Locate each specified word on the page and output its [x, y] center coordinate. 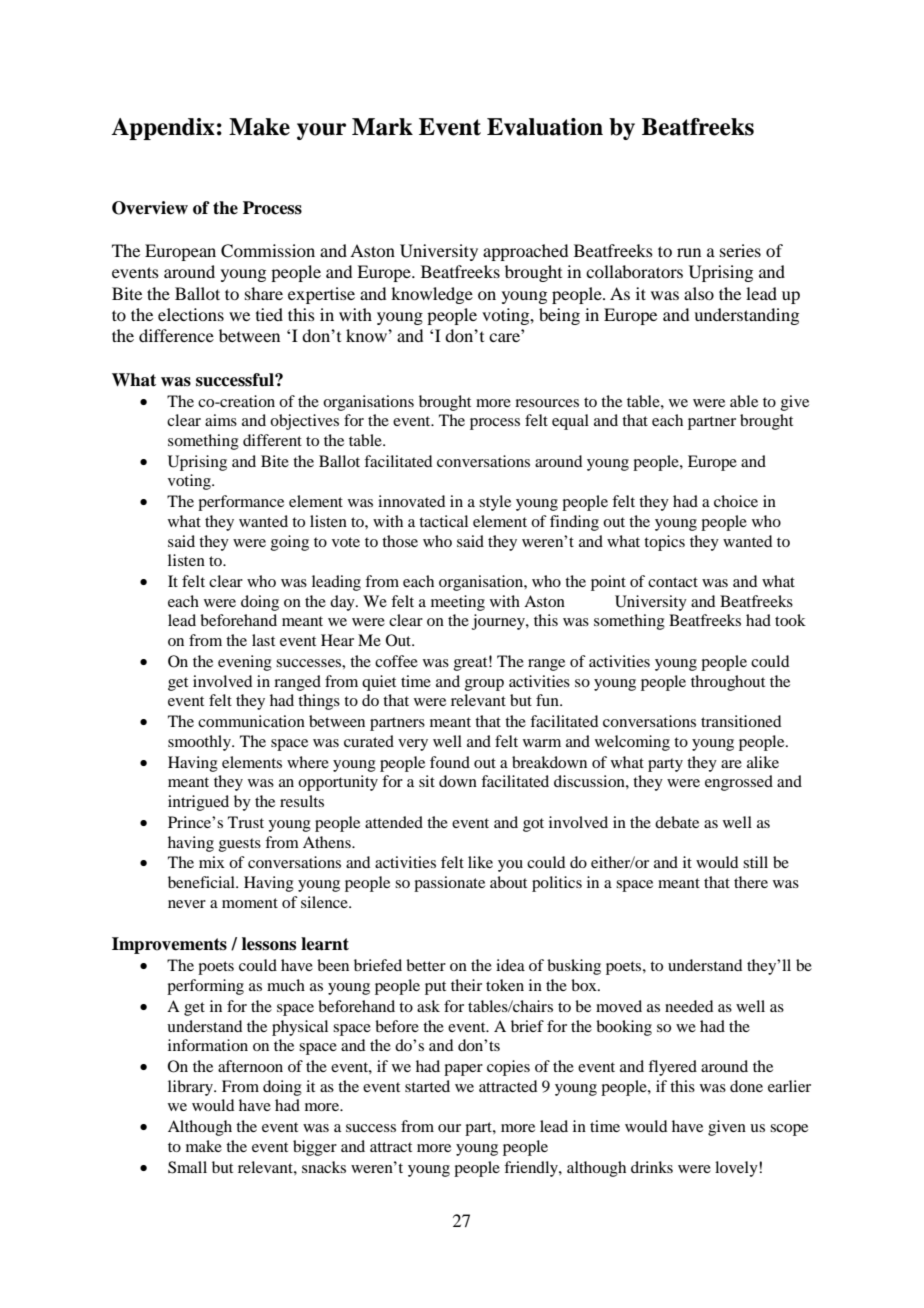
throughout [728, 683]
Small [187, 1167]
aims [221, 420]
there [751, 882]
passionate [449, 884]
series [740, 250]
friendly [532, 1169]
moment [250, 903]
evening [245, 663]
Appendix [163, 129]
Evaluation [545, 127]
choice [736, 501]
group [484, 685]
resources [547, 403]
